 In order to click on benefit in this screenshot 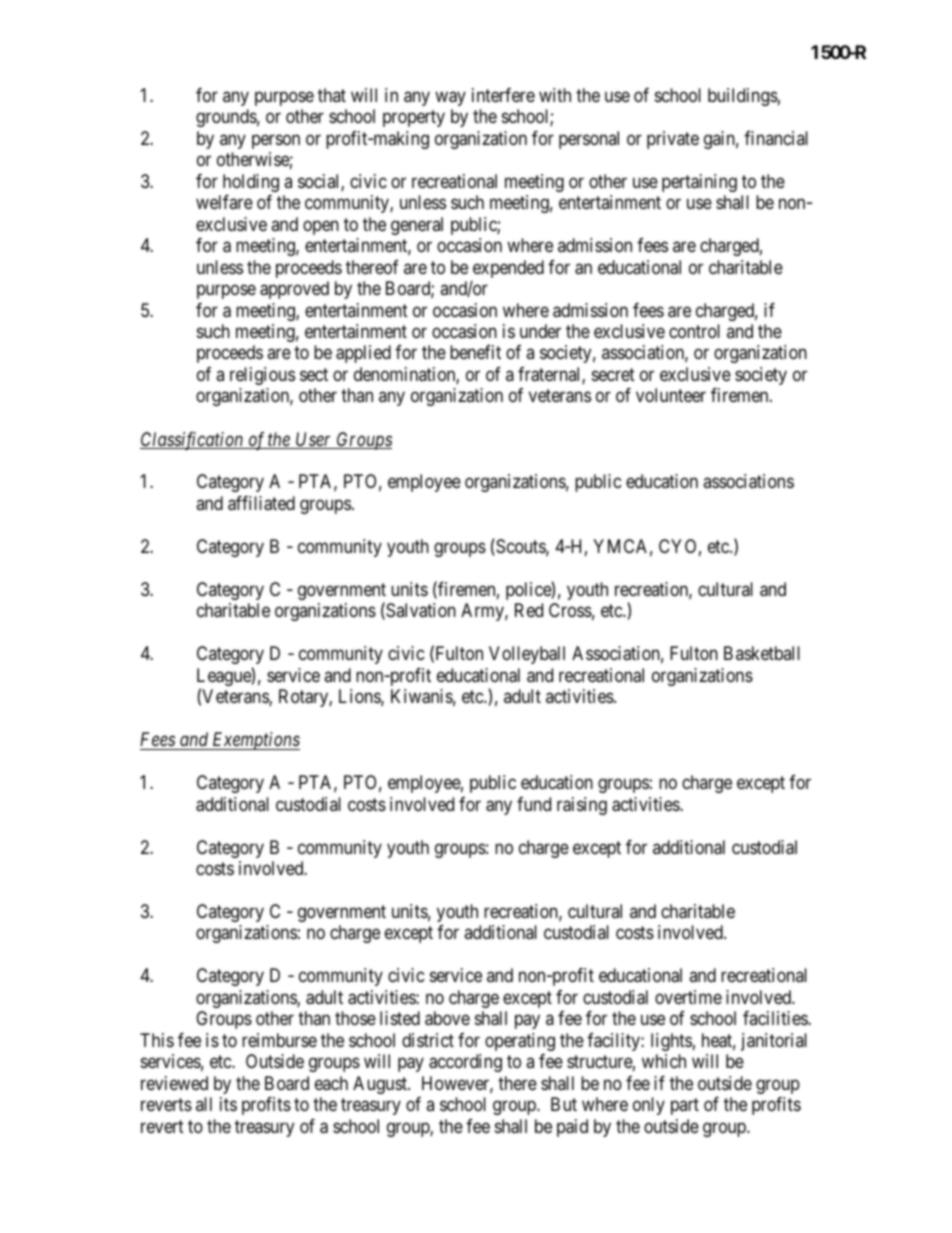, I will do `click(475, 352)`.
